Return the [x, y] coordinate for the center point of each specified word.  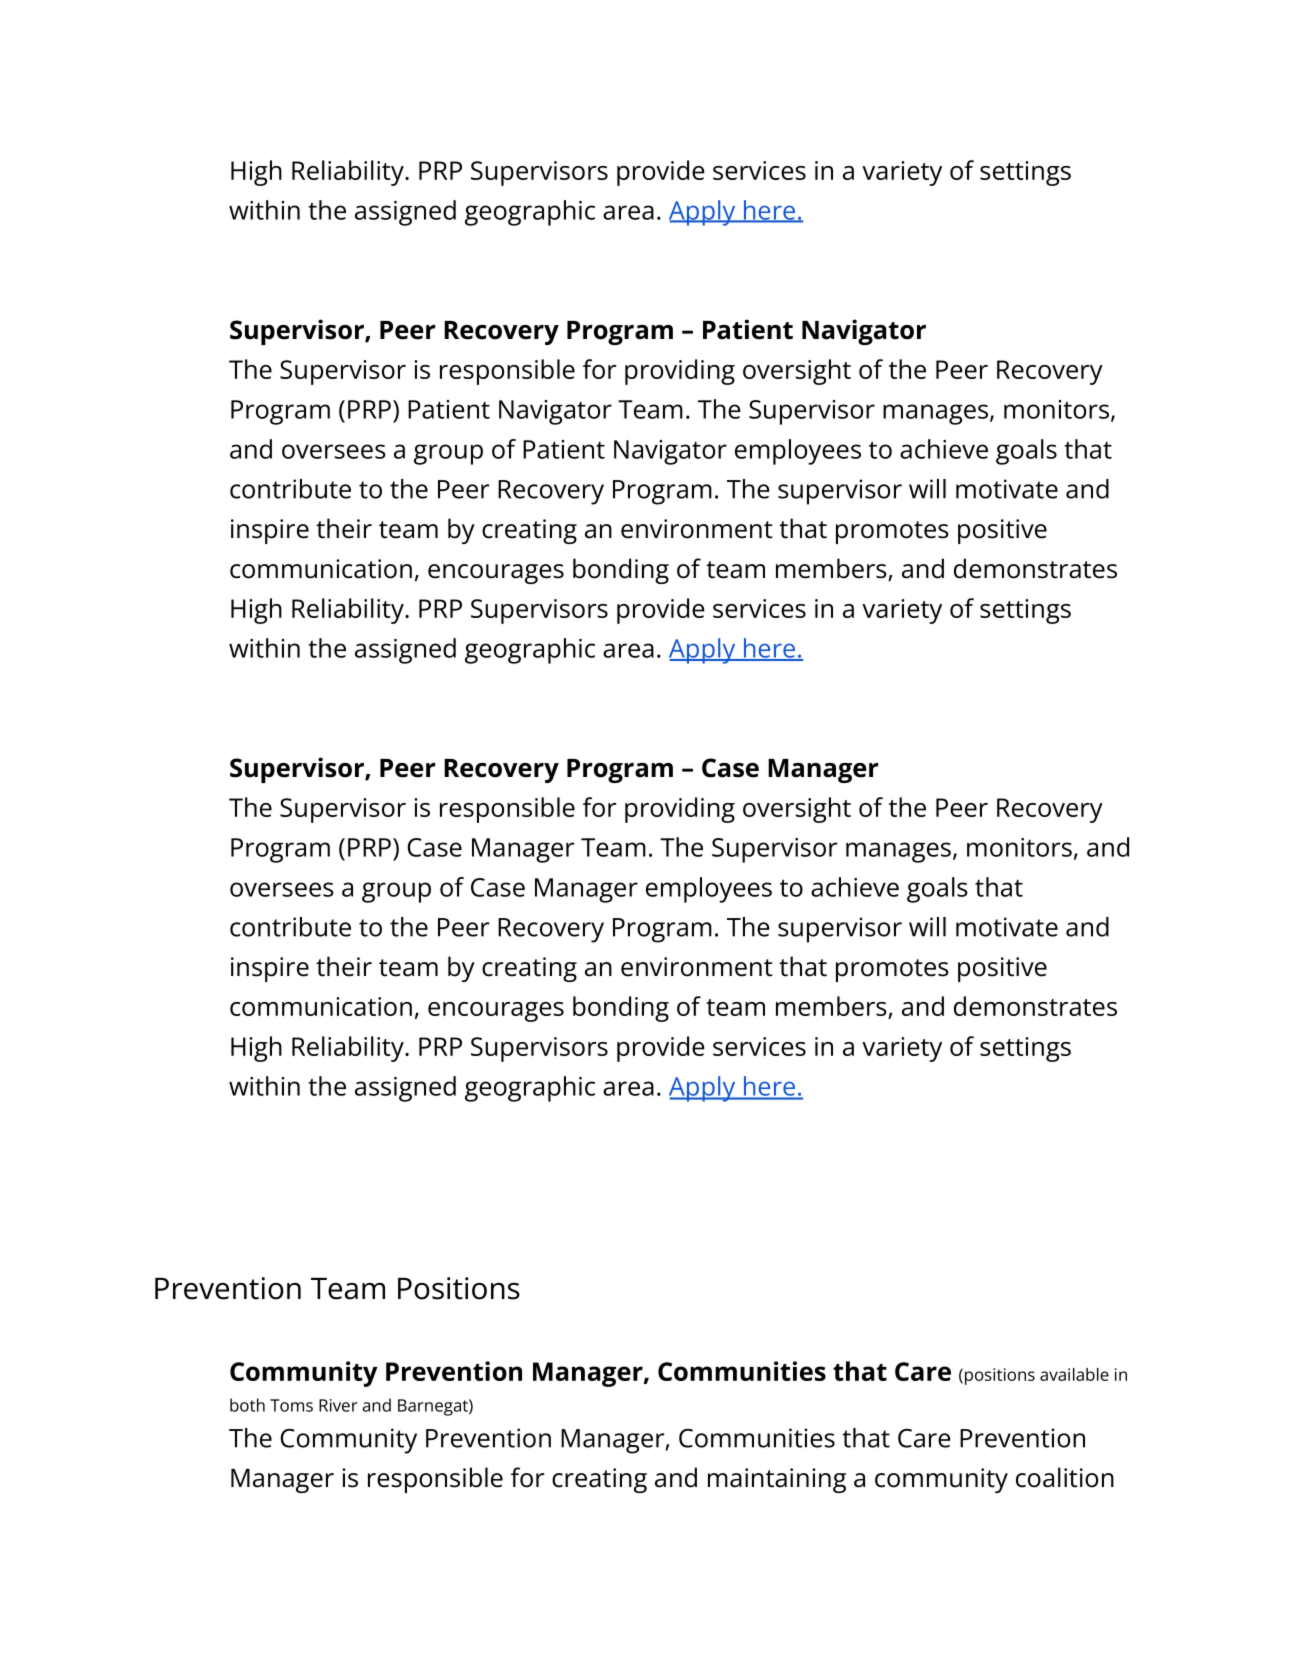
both [247, 1405]
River [338, 1405]
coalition [1065, 1477]
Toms [291, 1405]
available [1074, 1374]
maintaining [777, 1480]
